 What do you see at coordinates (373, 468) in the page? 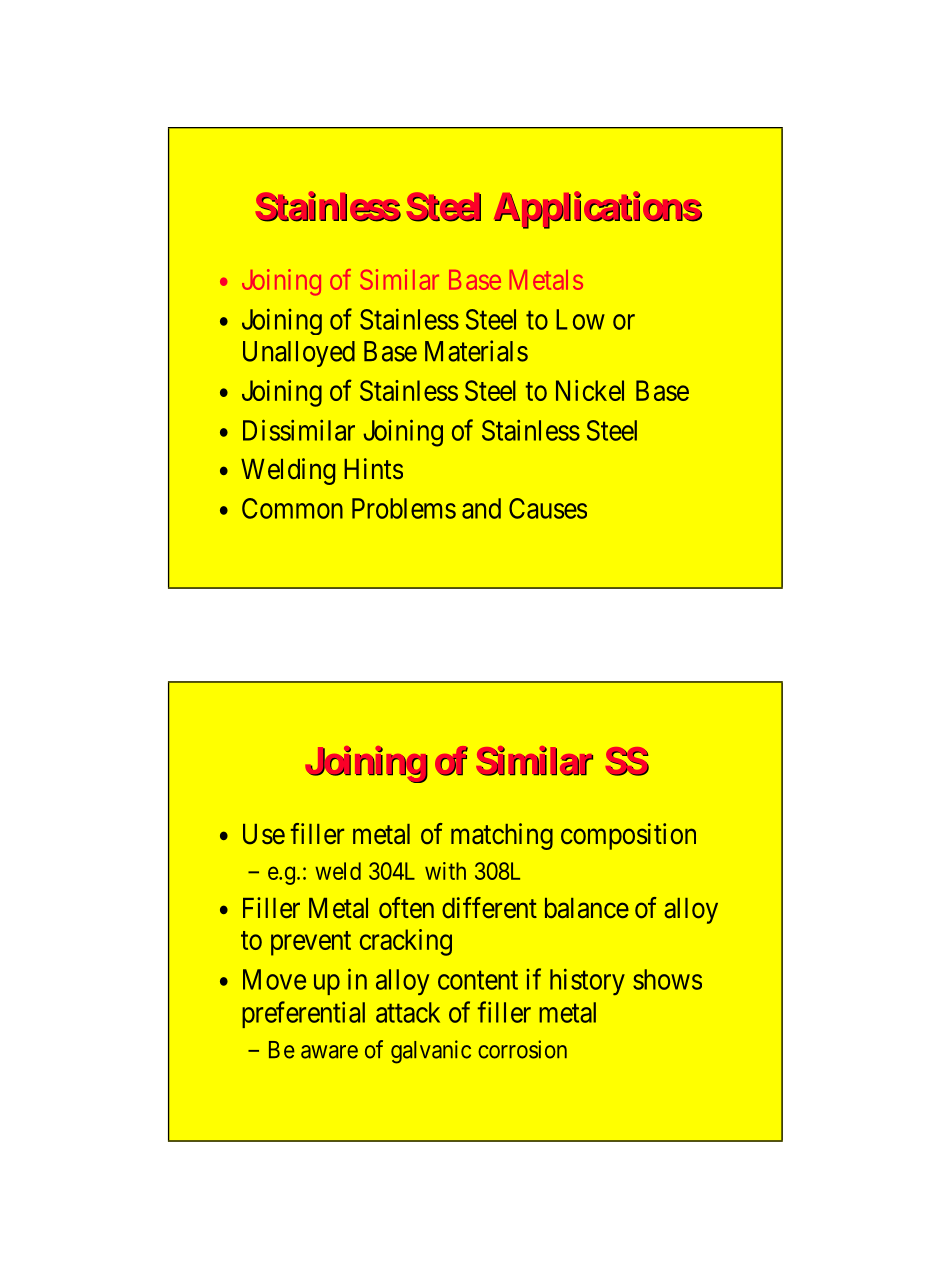
I see `Hints` at bounding box center [373, 468].
